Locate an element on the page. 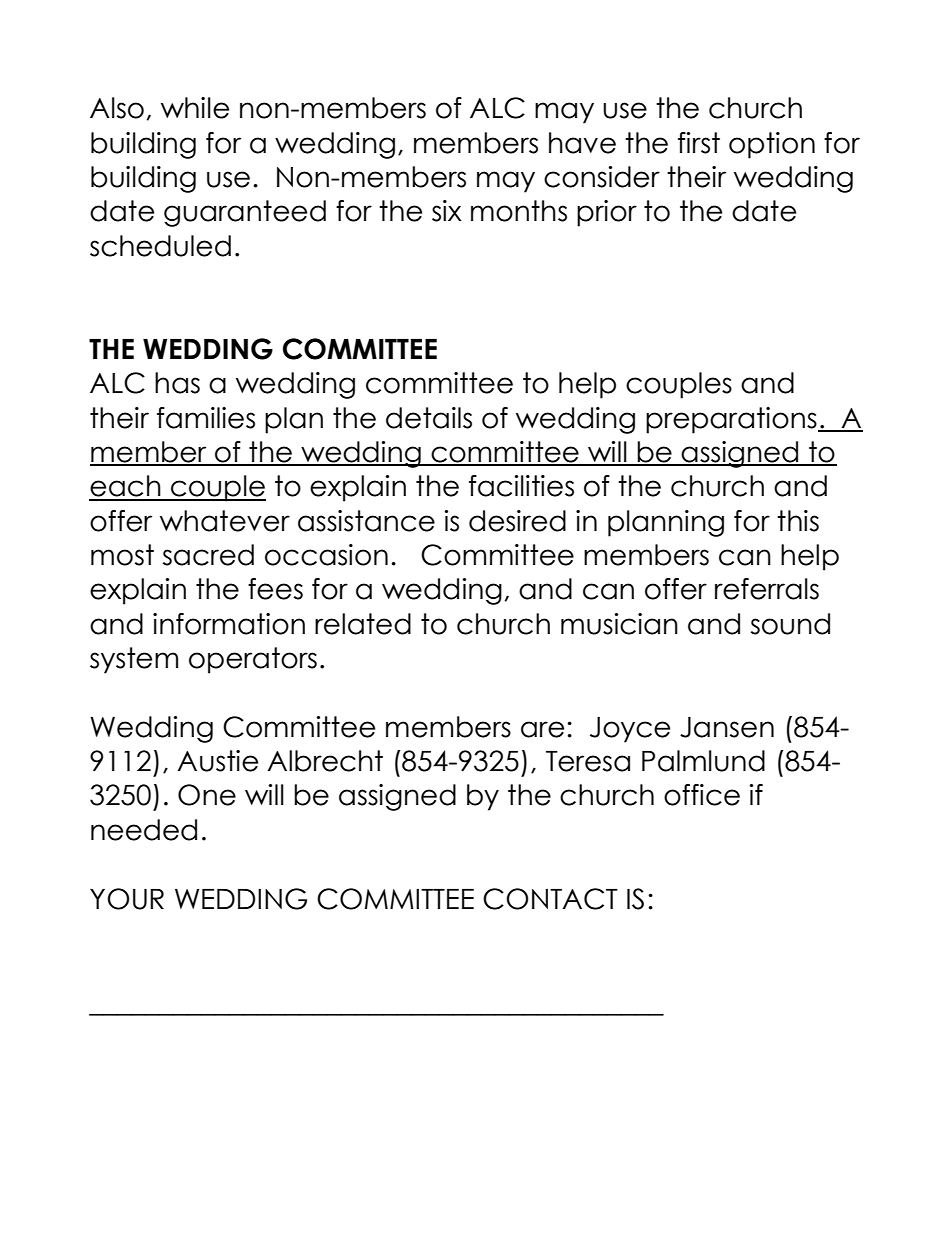 The height and width of the image is (1233, 952). details is located at coordinates (429, 418).
